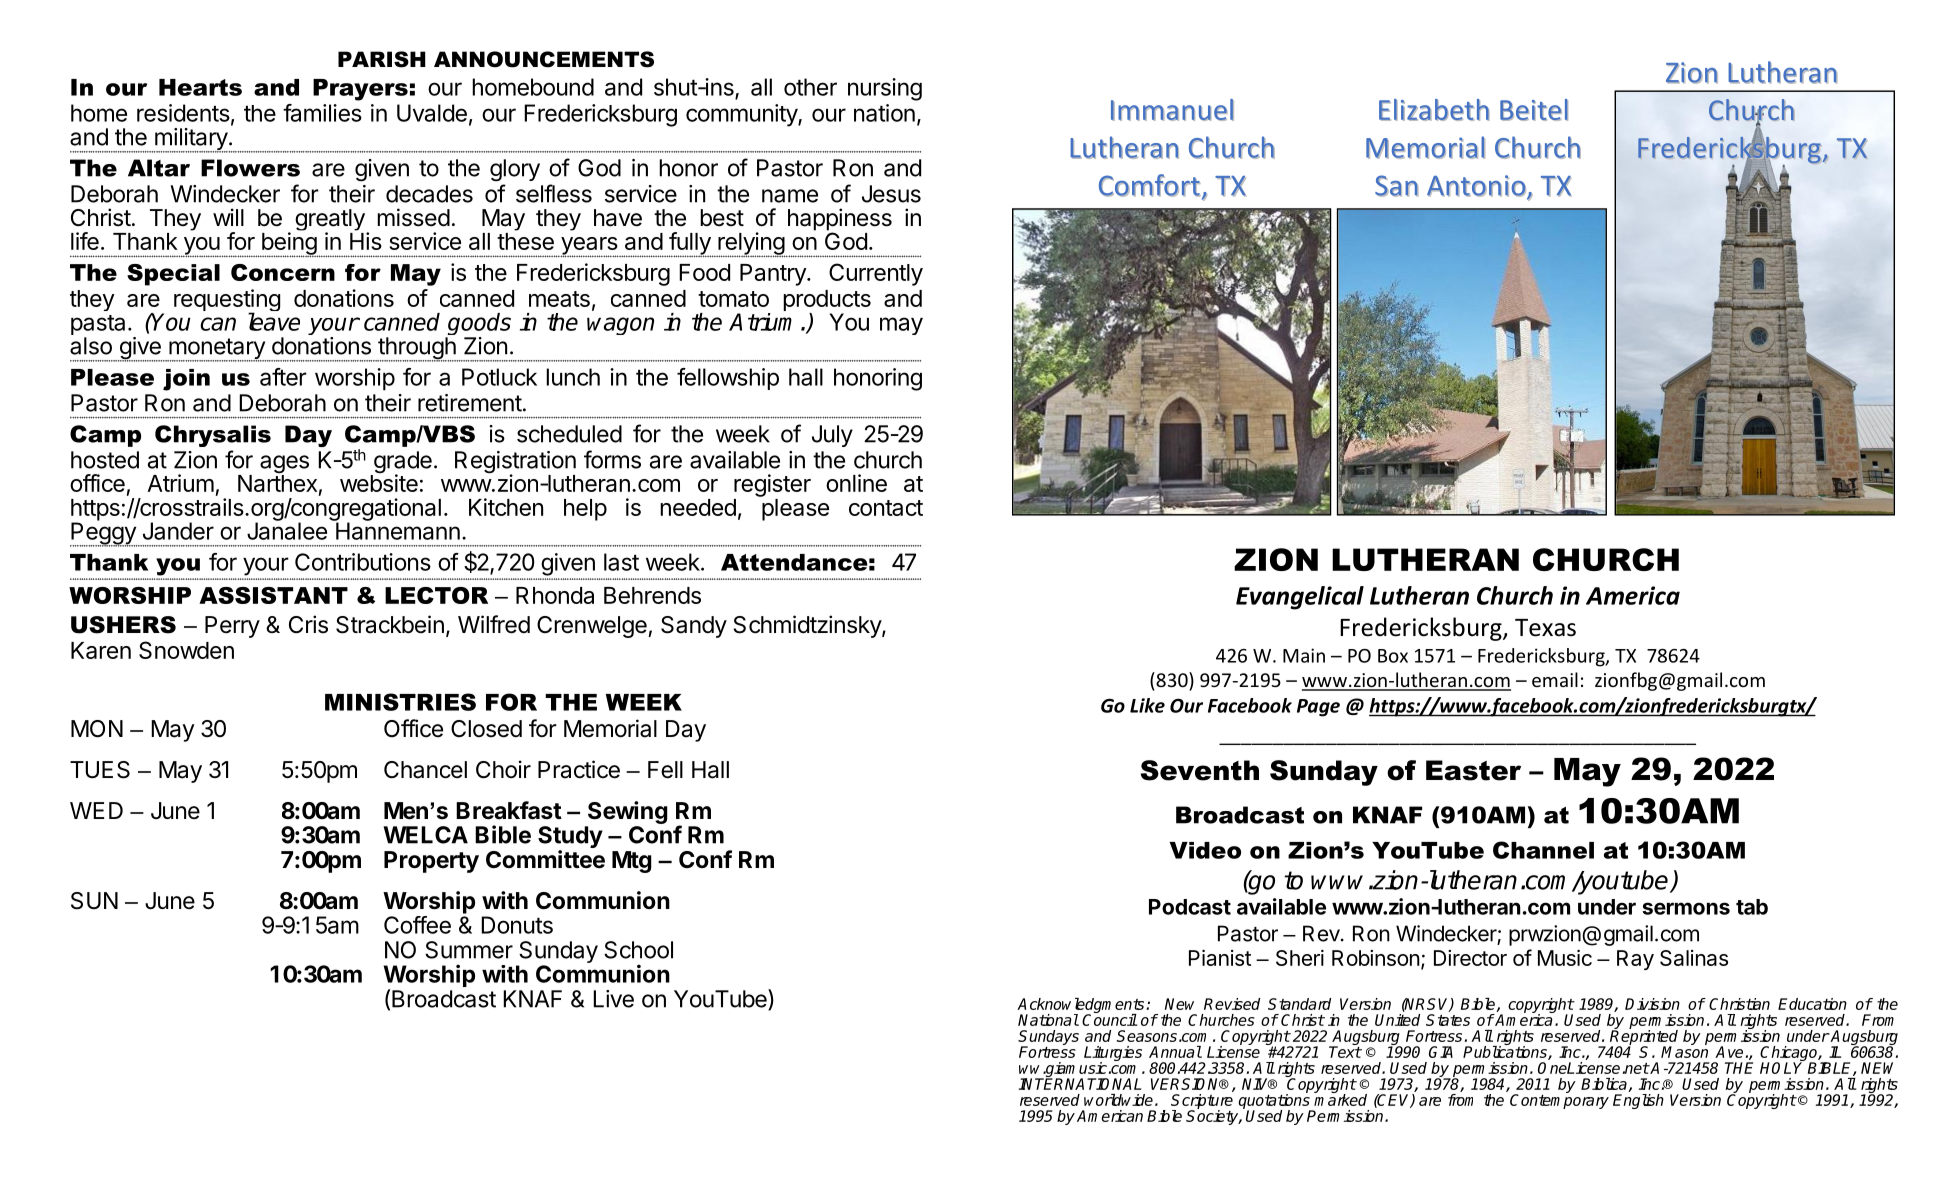 The width and height of the screenshot is (1949, 1183). Describe the element at coordinates (274, 321) in the screenshot. I see `leave` at that location.
